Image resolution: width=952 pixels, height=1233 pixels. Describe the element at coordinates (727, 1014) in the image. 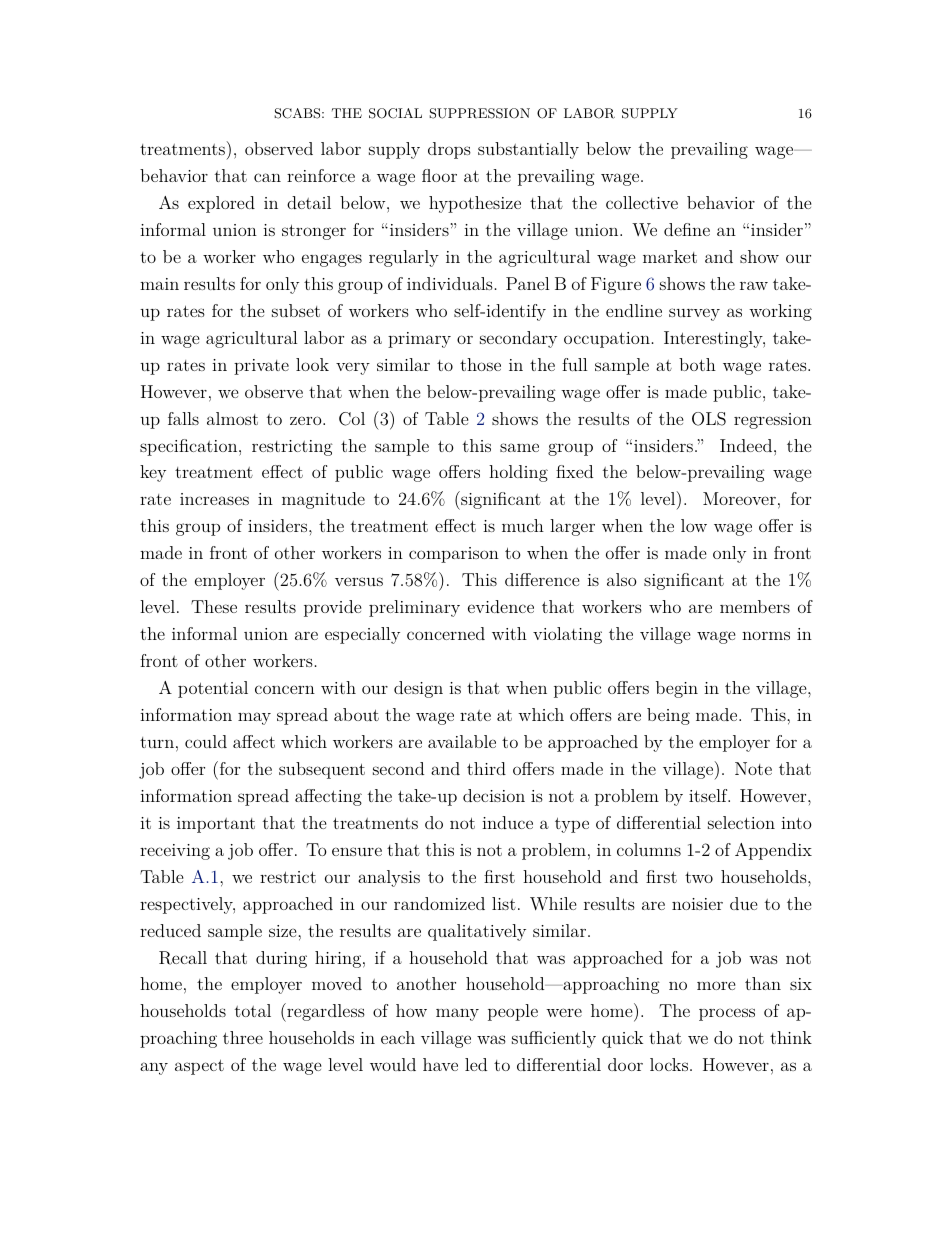

I see `process` at that location.
